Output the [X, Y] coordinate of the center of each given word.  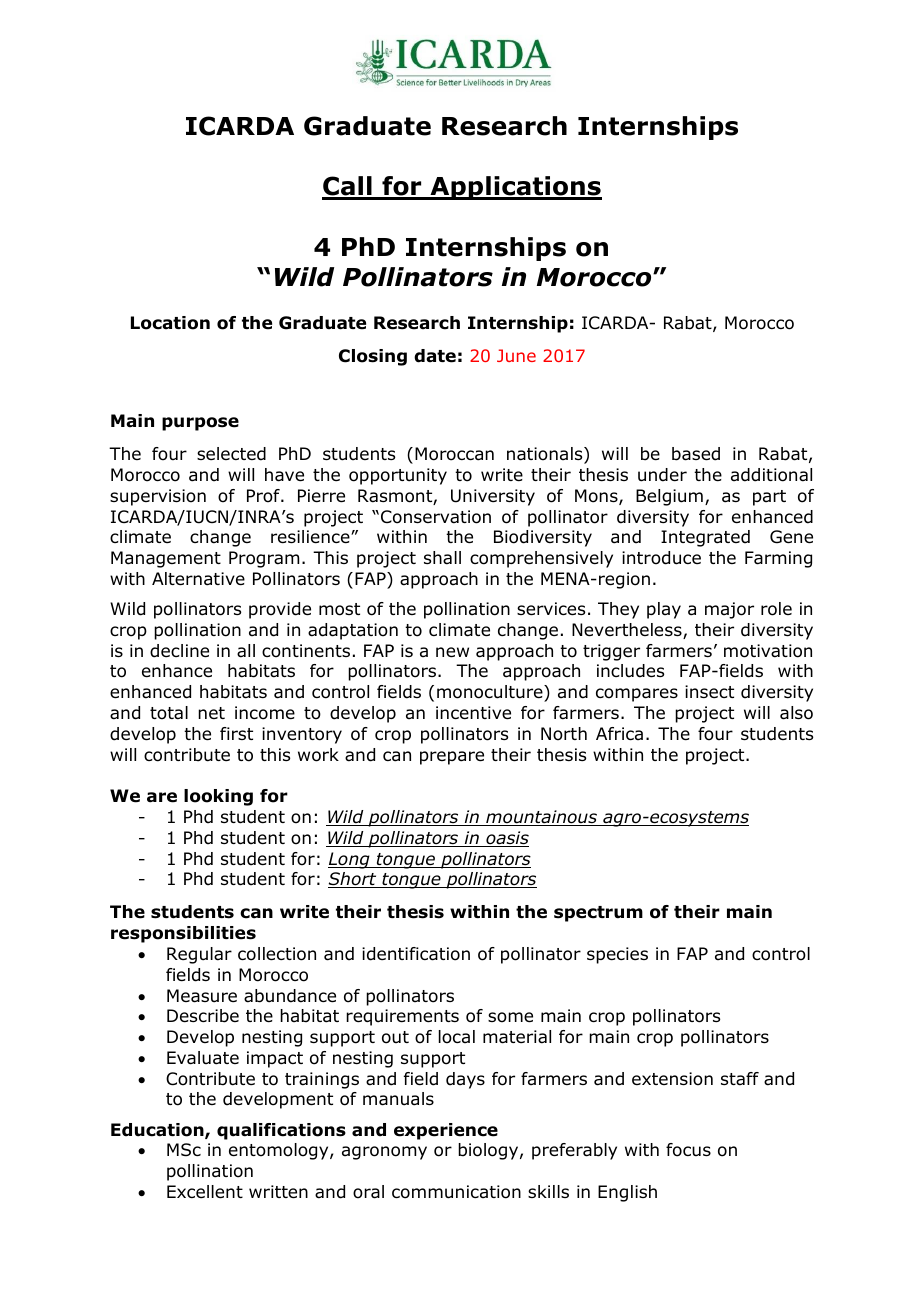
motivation [768, 651]
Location [170, 323]
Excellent [205, 1192]
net [211, 713]
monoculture [491, 692]
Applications [515, 188]
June [516, 355]
